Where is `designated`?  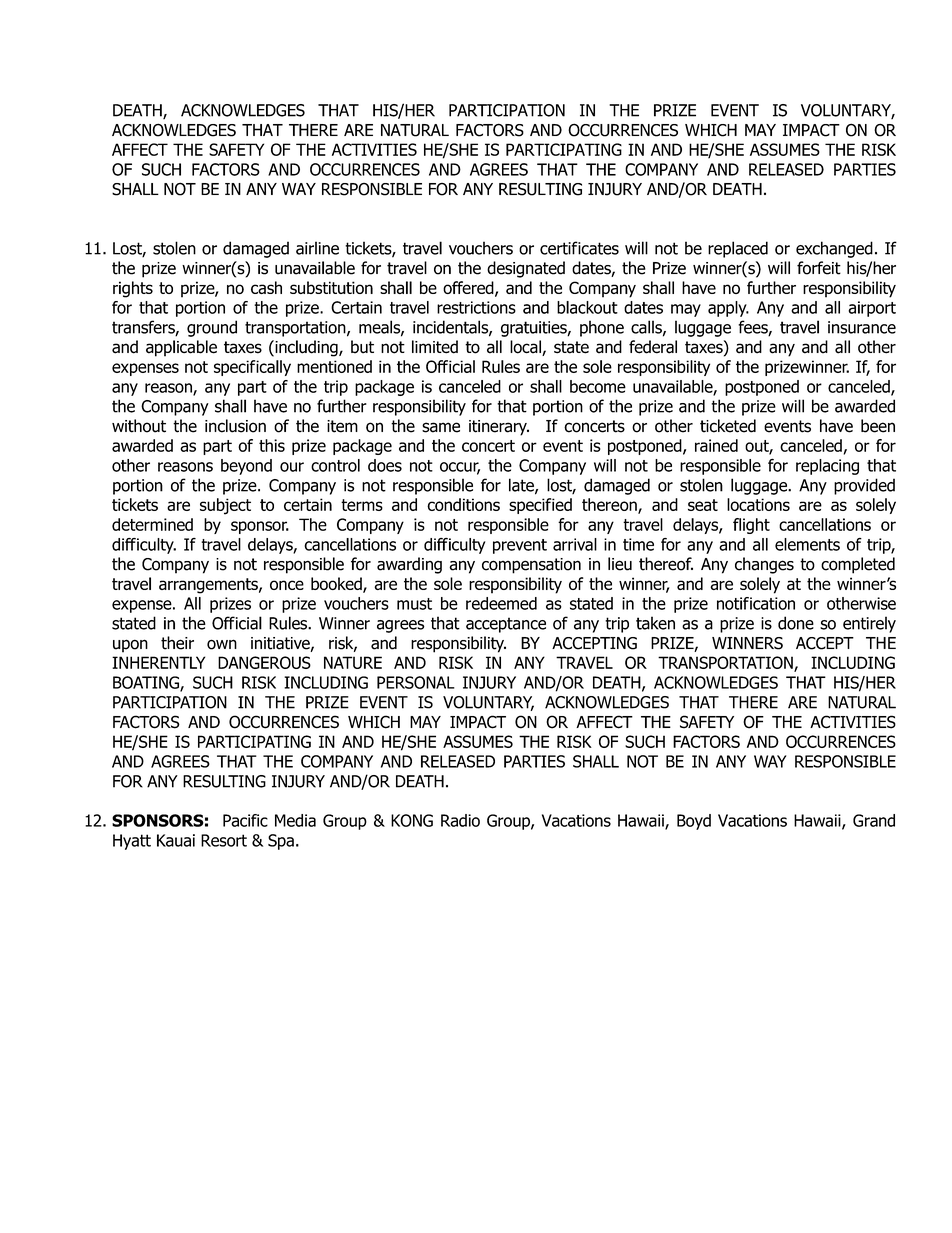 designated is located at coordinates (526, 269).
